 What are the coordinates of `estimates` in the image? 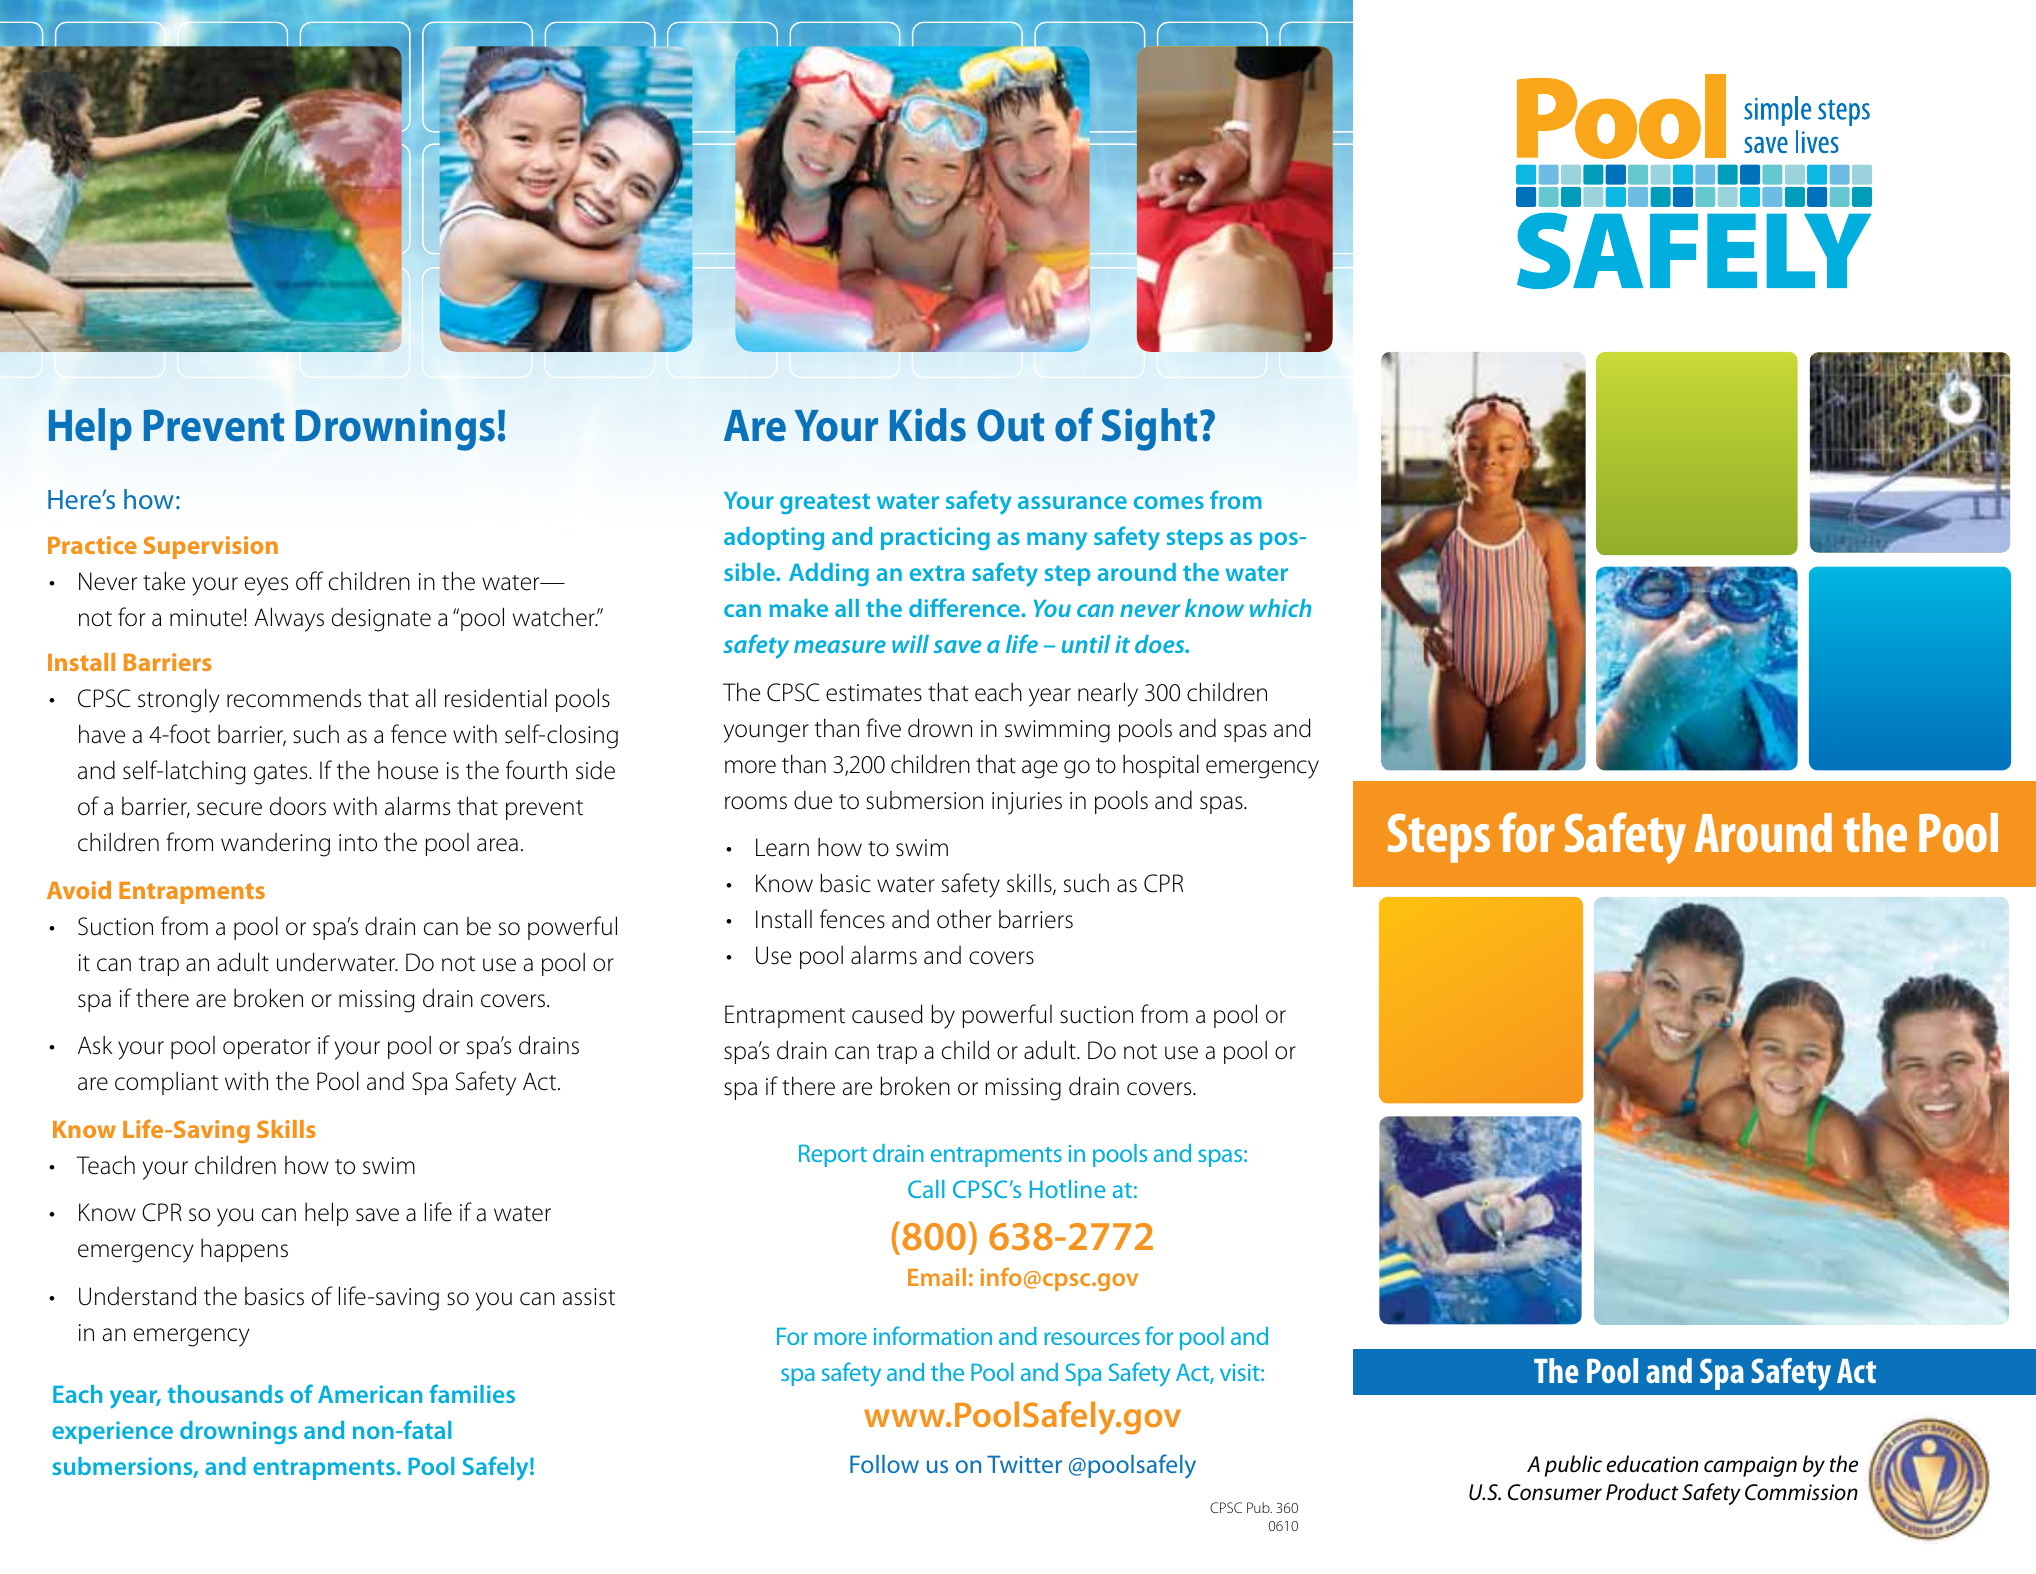 It's located at (874, 693).
